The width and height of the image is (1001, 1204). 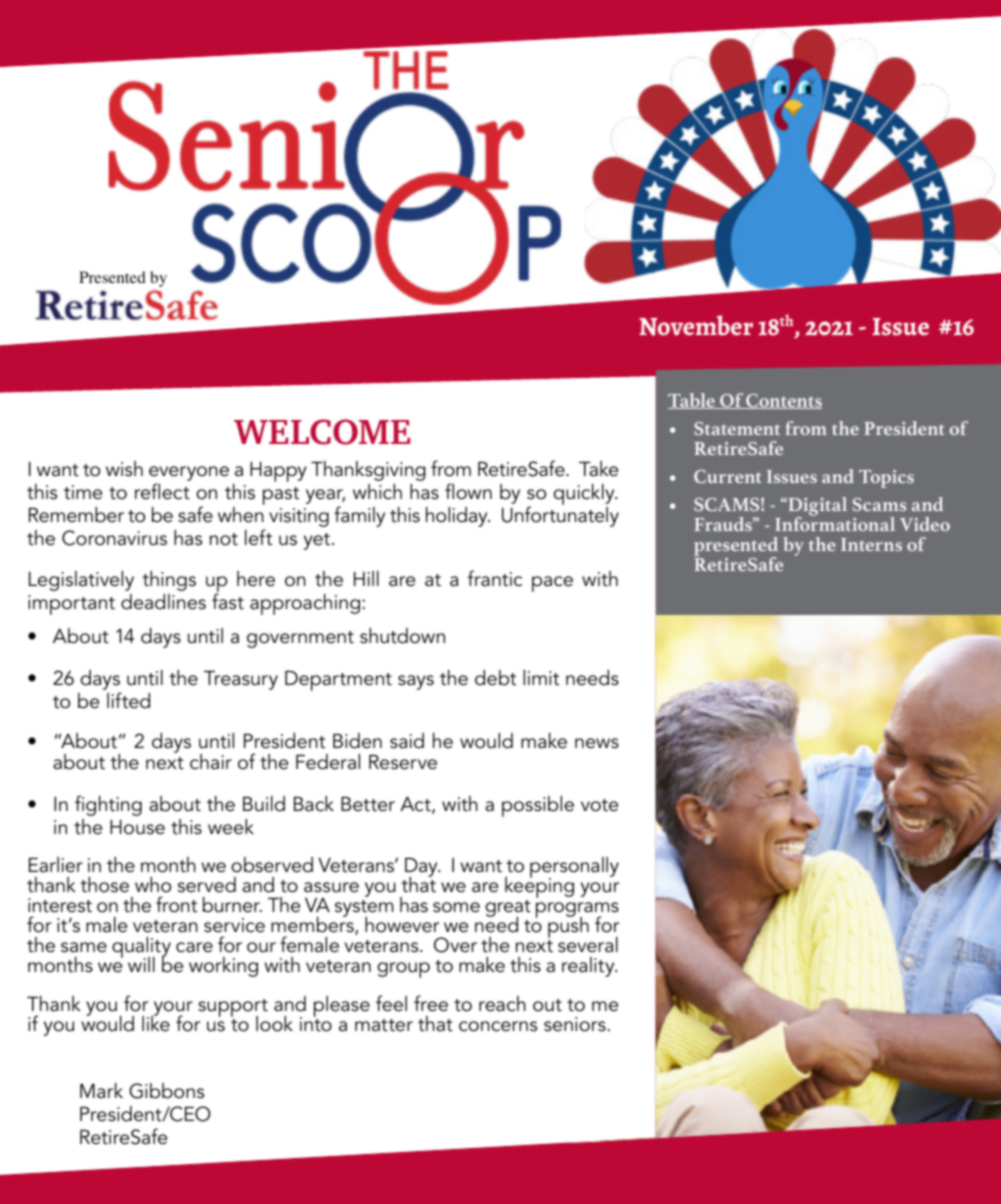 I want to click on WELCOME, so click(x=322, y=432).
